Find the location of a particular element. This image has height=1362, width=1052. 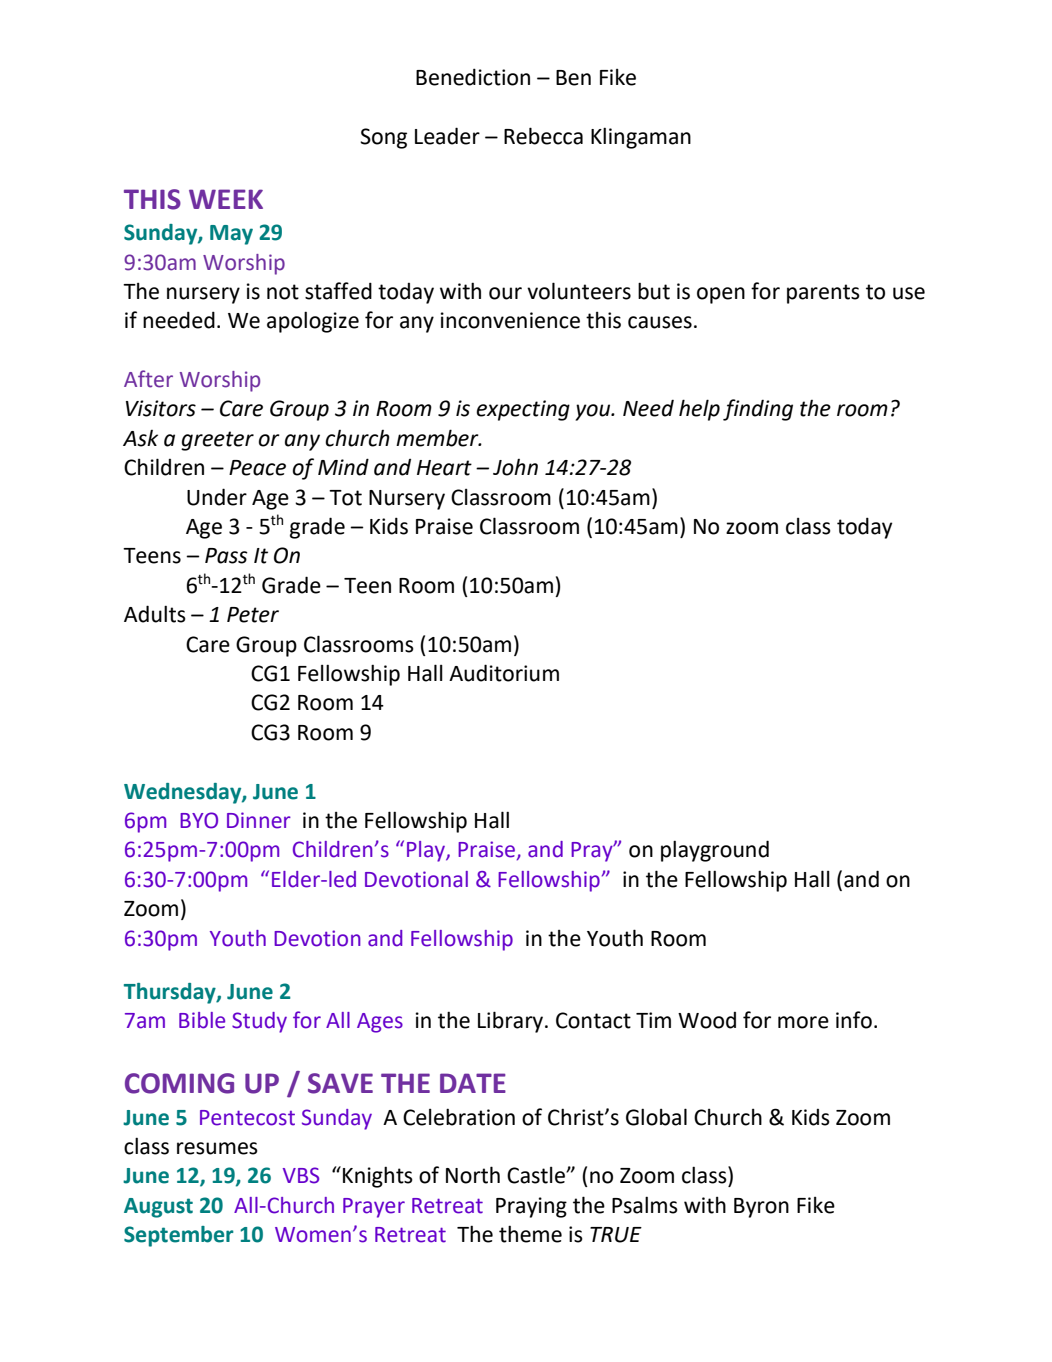

Under is located at coordinates (217, 497).
